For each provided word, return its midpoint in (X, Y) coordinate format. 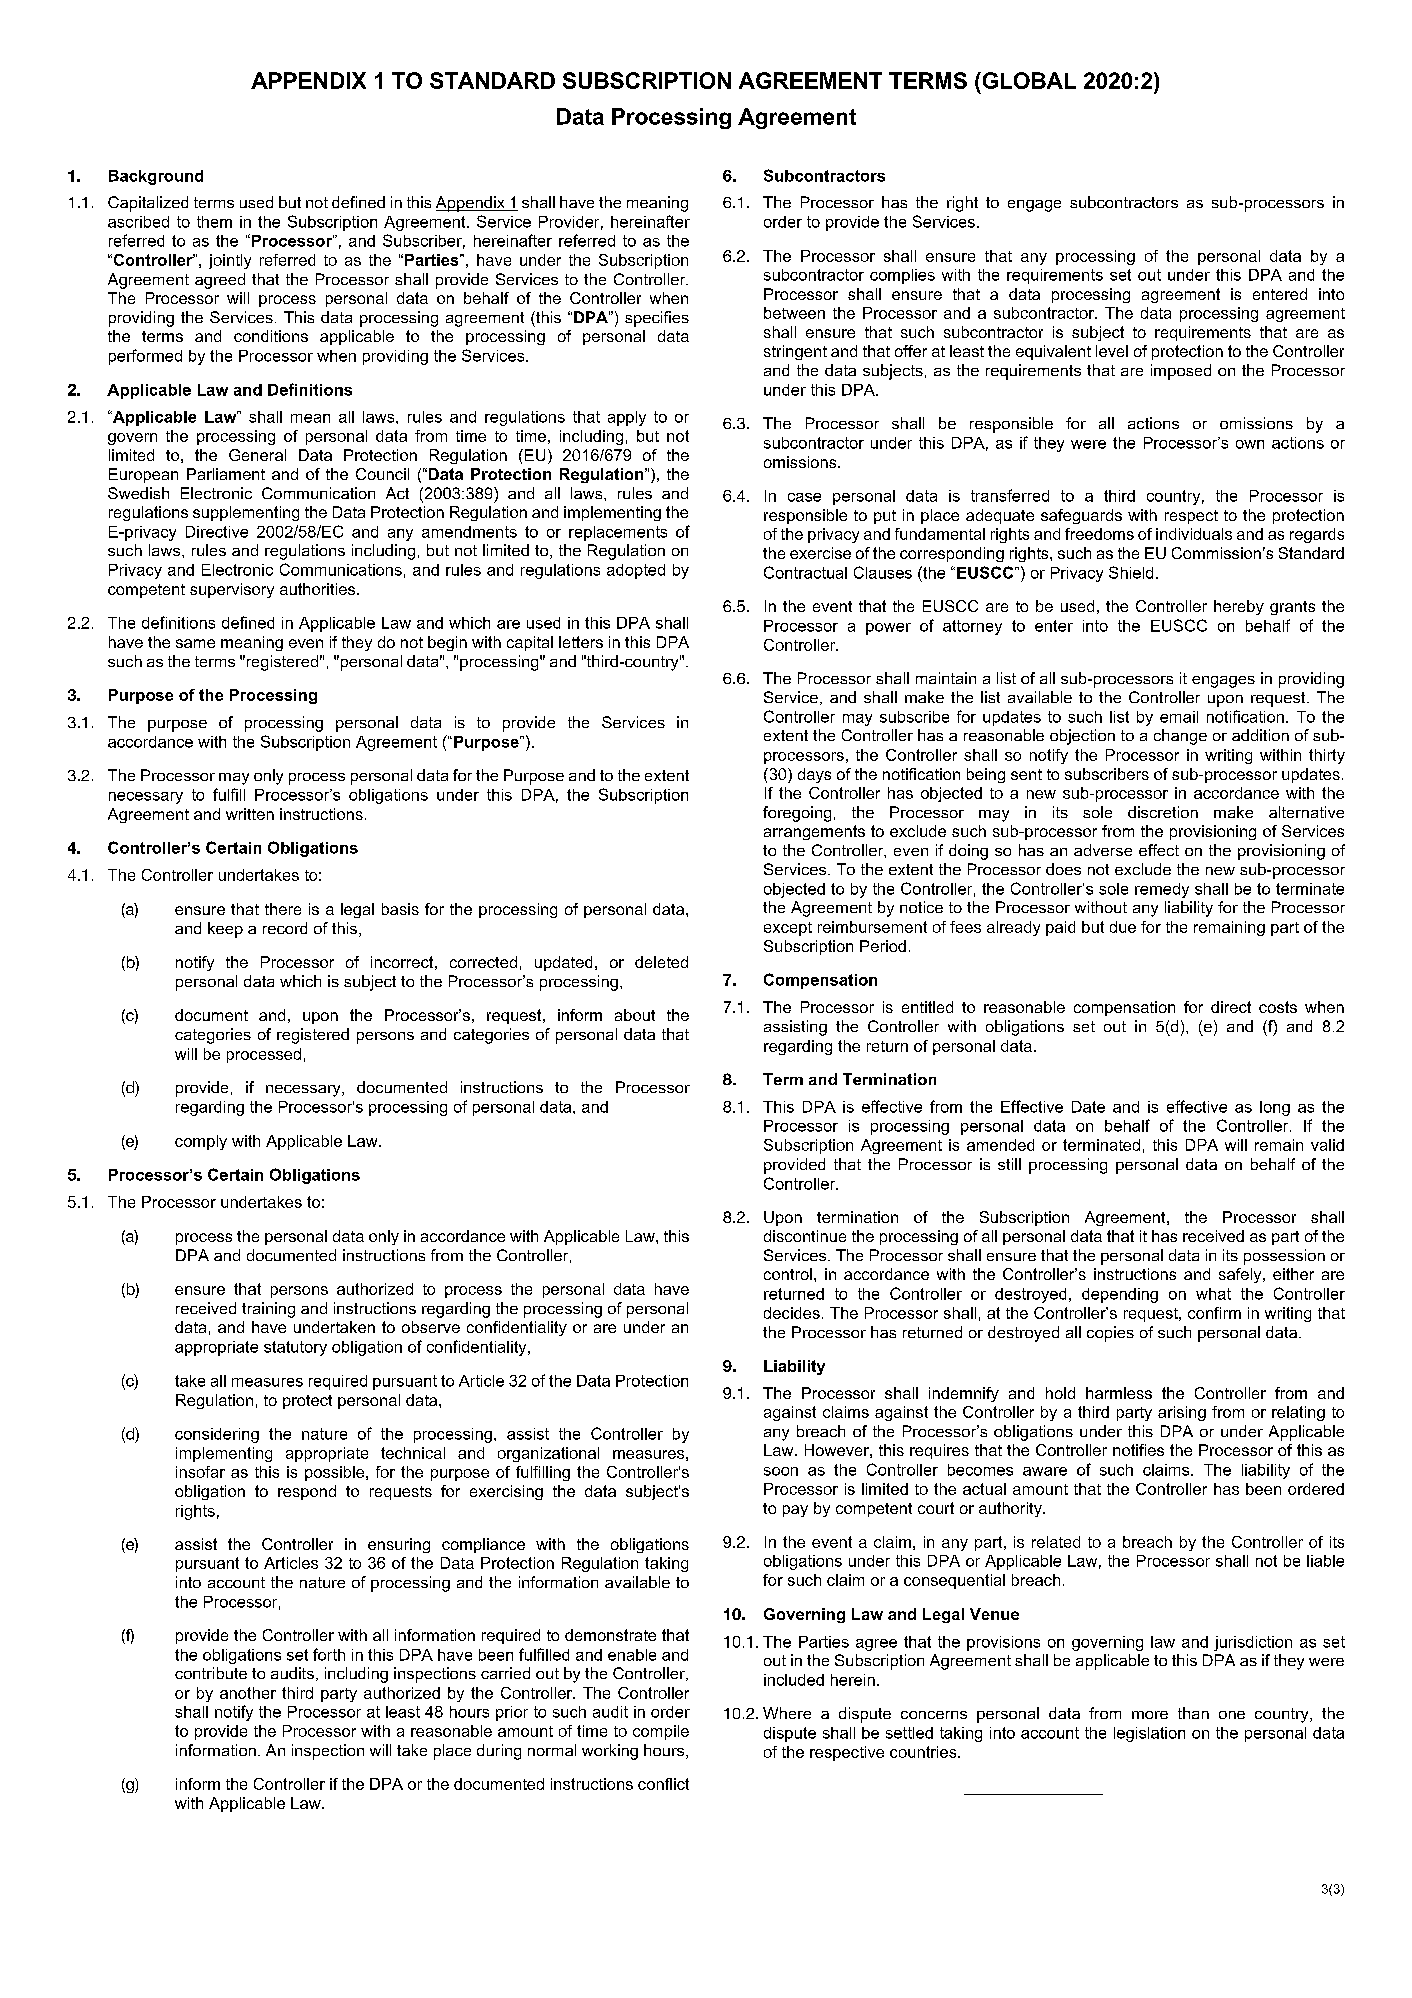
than (1193, 1713)
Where (787, 1713)
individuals (1194, 534)
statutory (295, 1348)
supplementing (246, 513)
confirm (1214, 1313)
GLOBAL (1028, 80)
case (804, 497)
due (1123, 927)
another (248, 1693)
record (285, 928)
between (794, 313)
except (788, 929)
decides (792, 1313)
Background (156, 177)
